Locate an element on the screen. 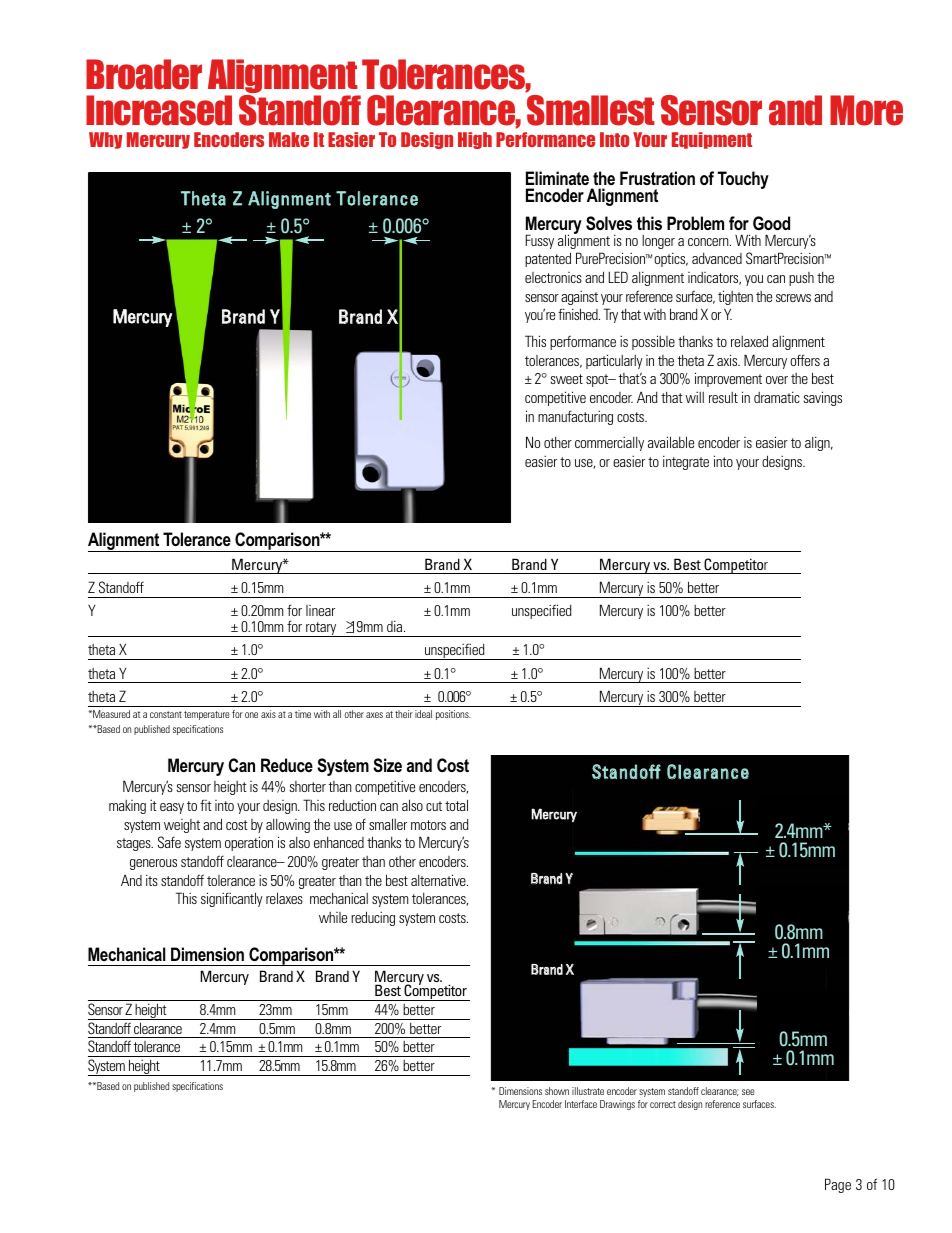  dia is located at coordinates (396, 626).
